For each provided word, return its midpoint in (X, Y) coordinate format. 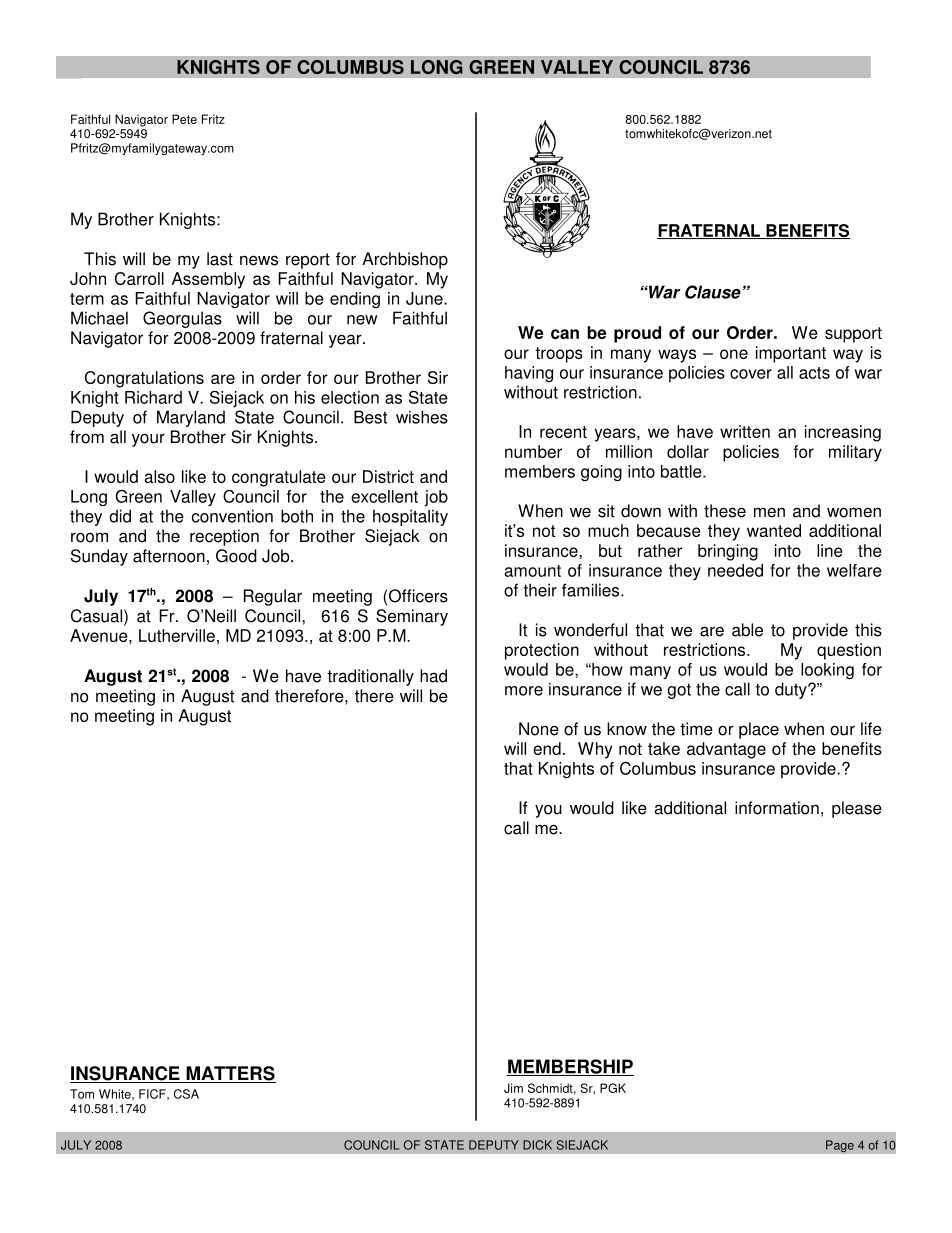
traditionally (370, 677)
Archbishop (405, 260)
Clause (713, 292)
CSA (186, 1094)
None (539, 729)
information (777, 808)
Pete (184, 119)
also (159, 476)
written (745, 431)
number (533, 451)
